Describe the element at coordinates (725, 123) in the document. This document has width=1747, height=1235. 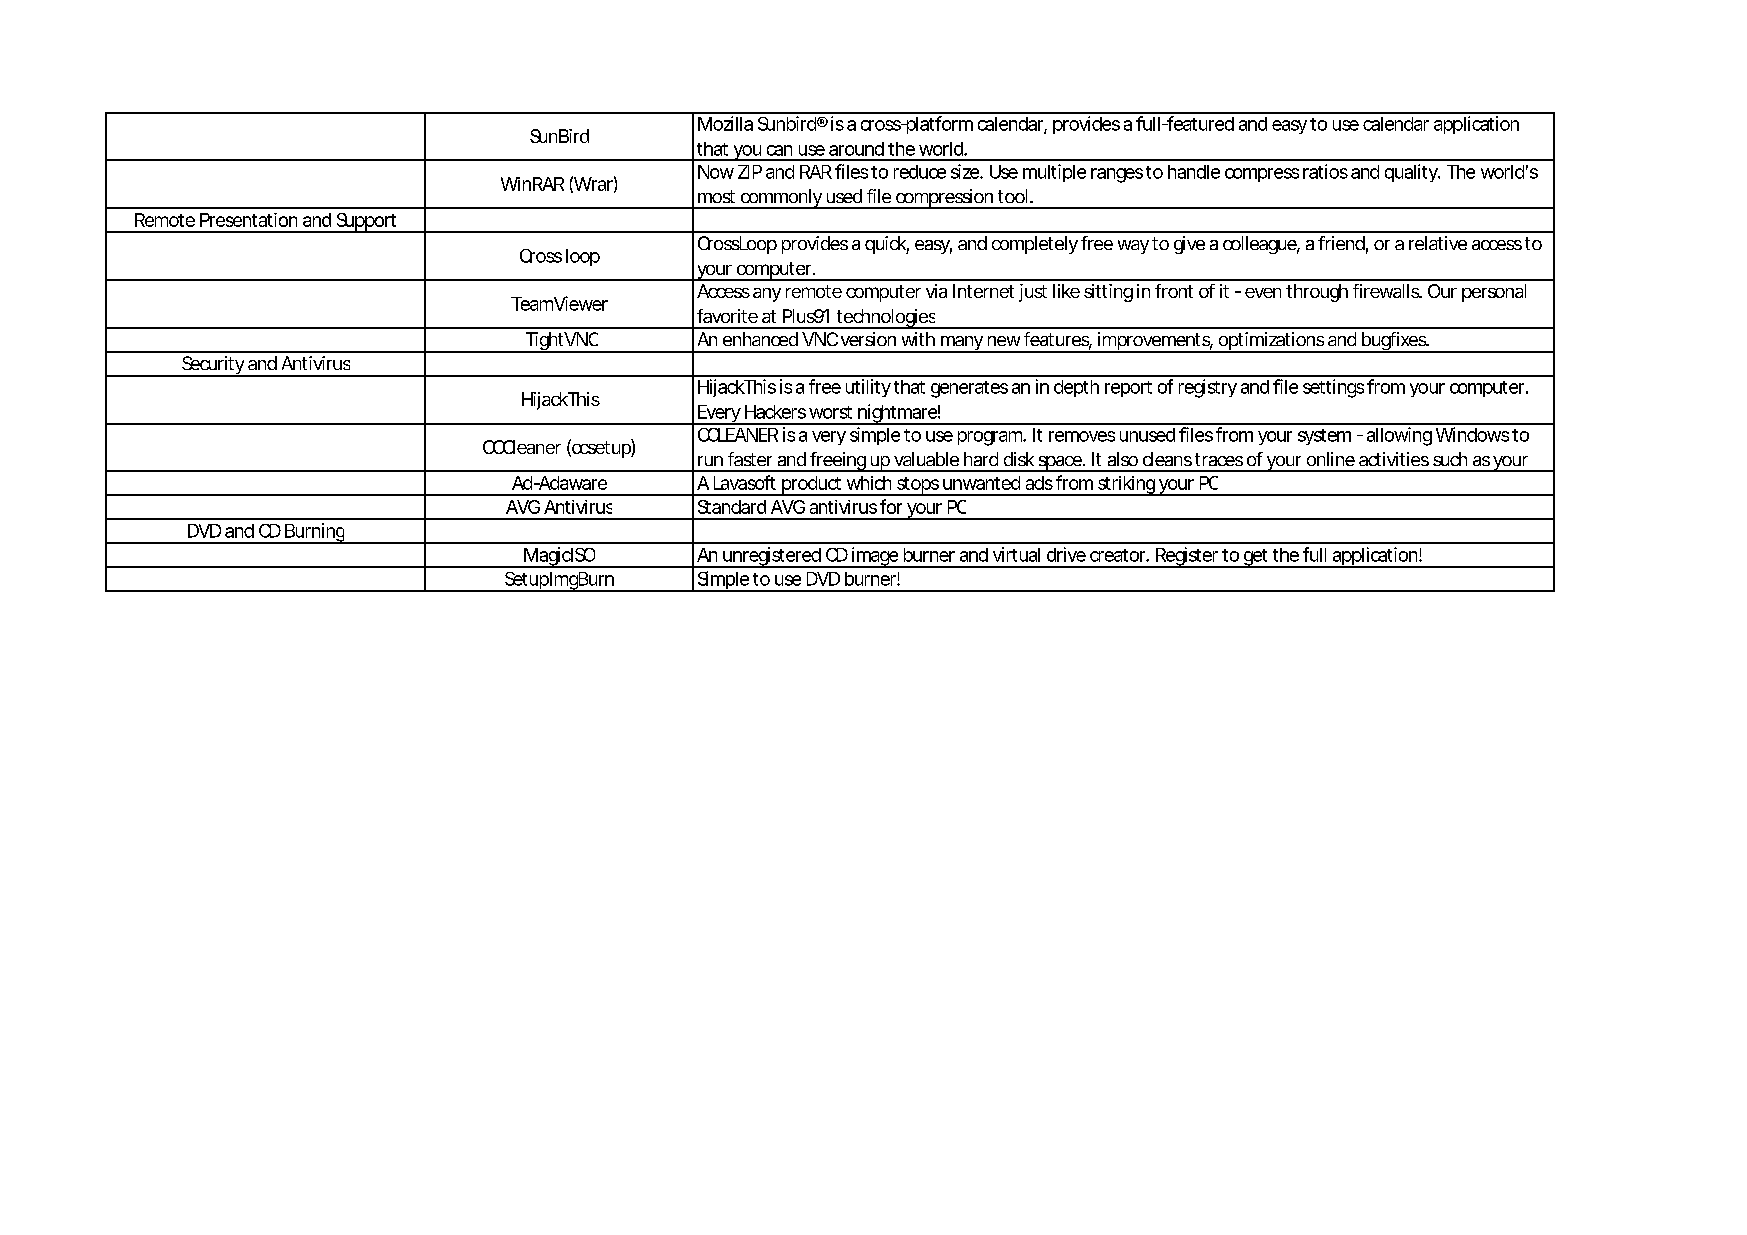
I see `Mozilla` at that location.
